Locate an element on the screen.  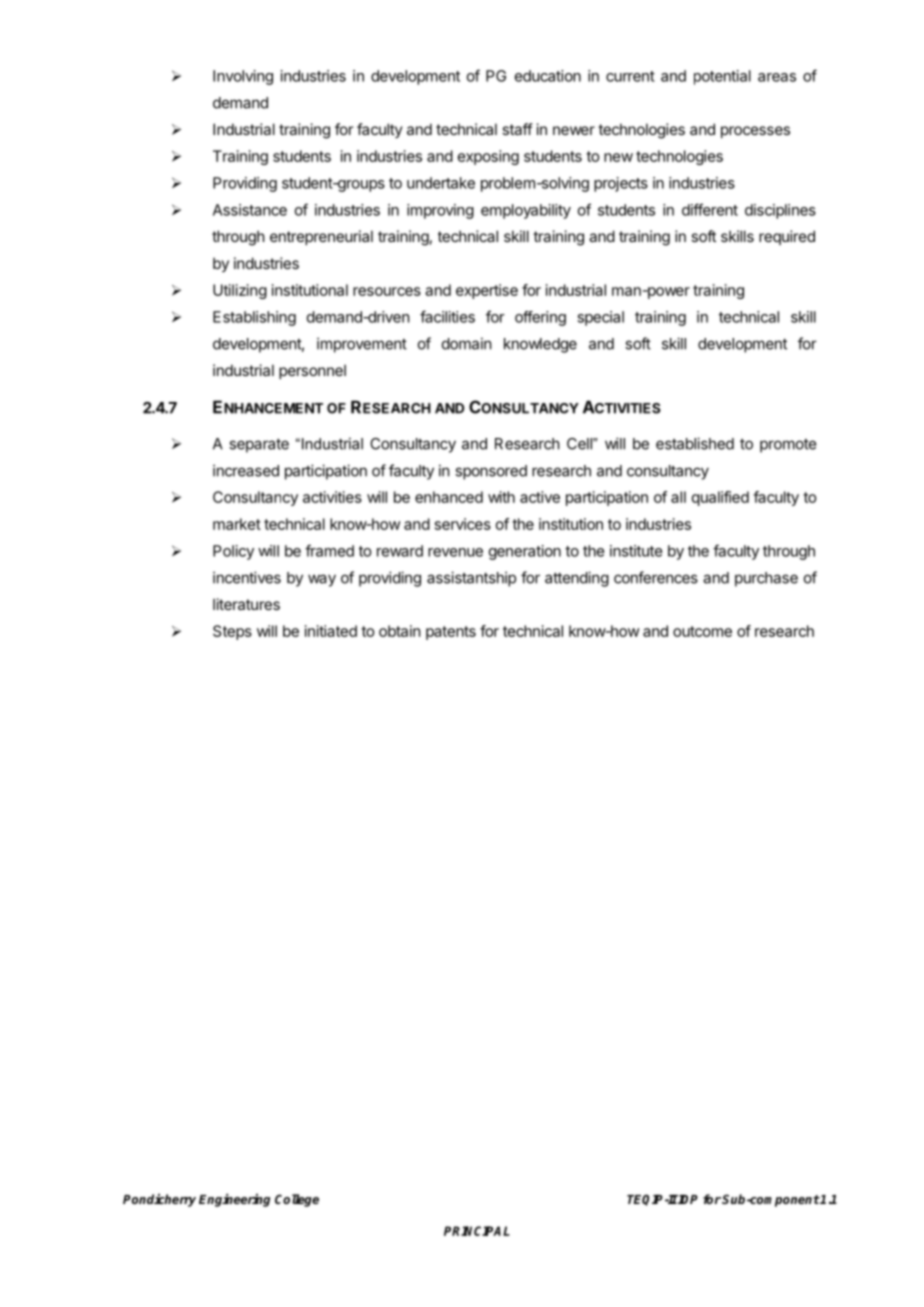
patents is located at coordinates (451, 633).
